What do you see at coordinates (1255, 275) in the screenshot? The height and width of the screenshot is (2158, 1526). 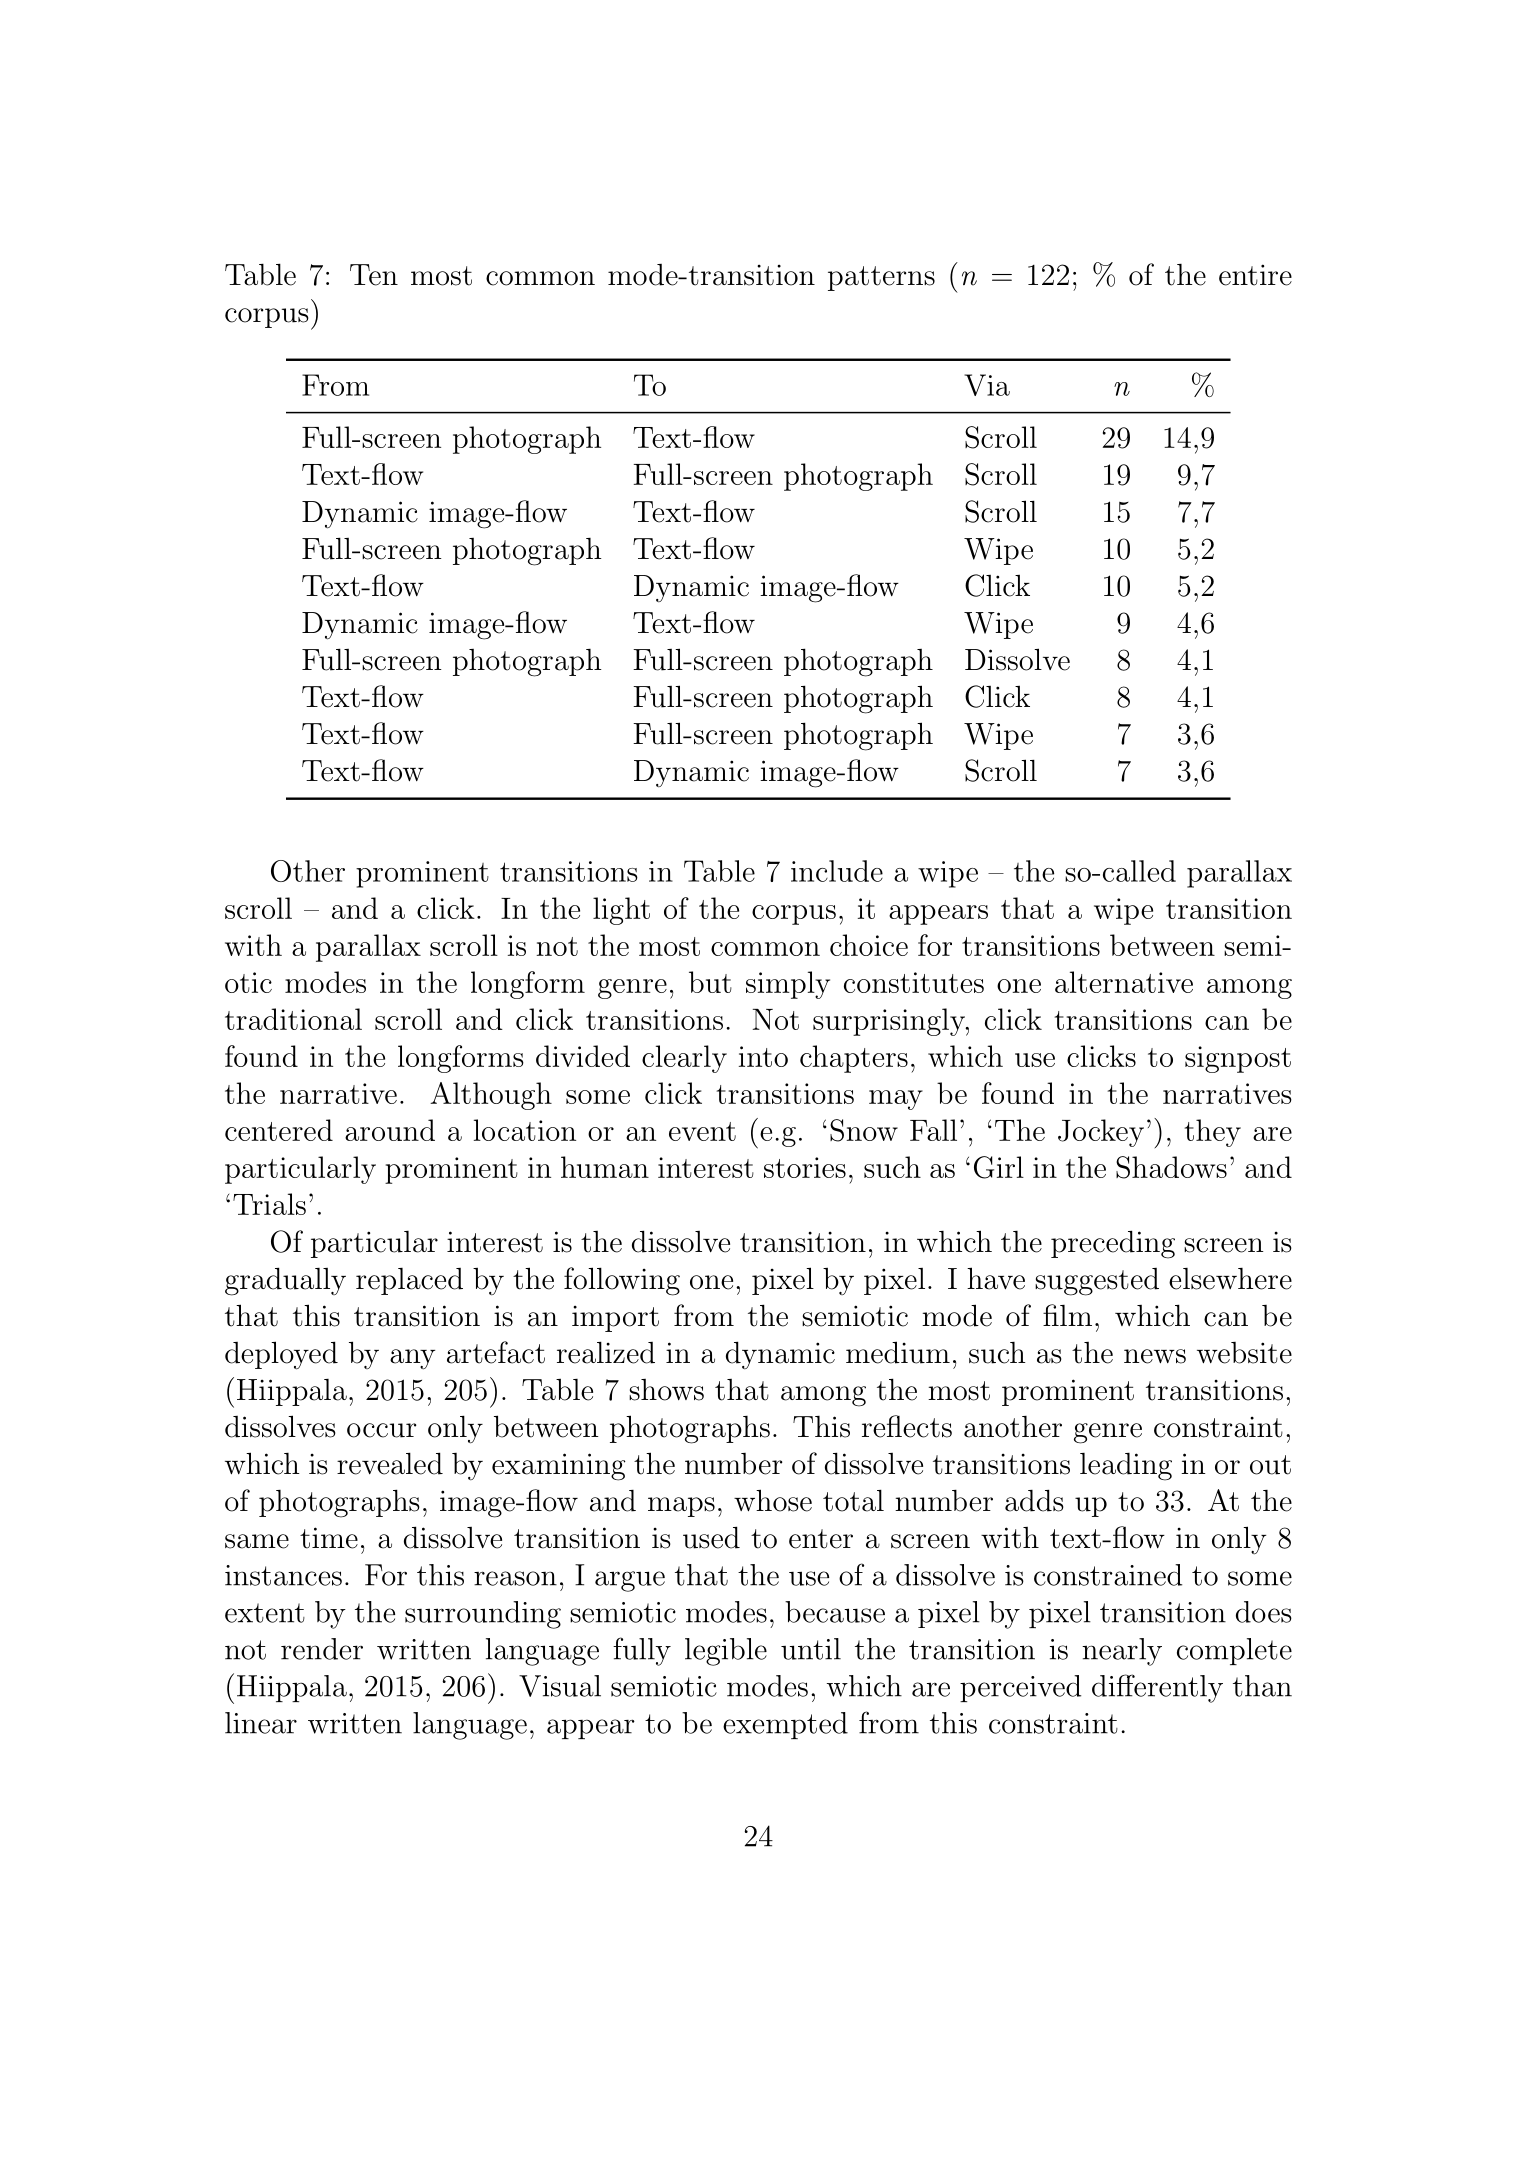 I see `entire` at bounding box center [1255, 275].
